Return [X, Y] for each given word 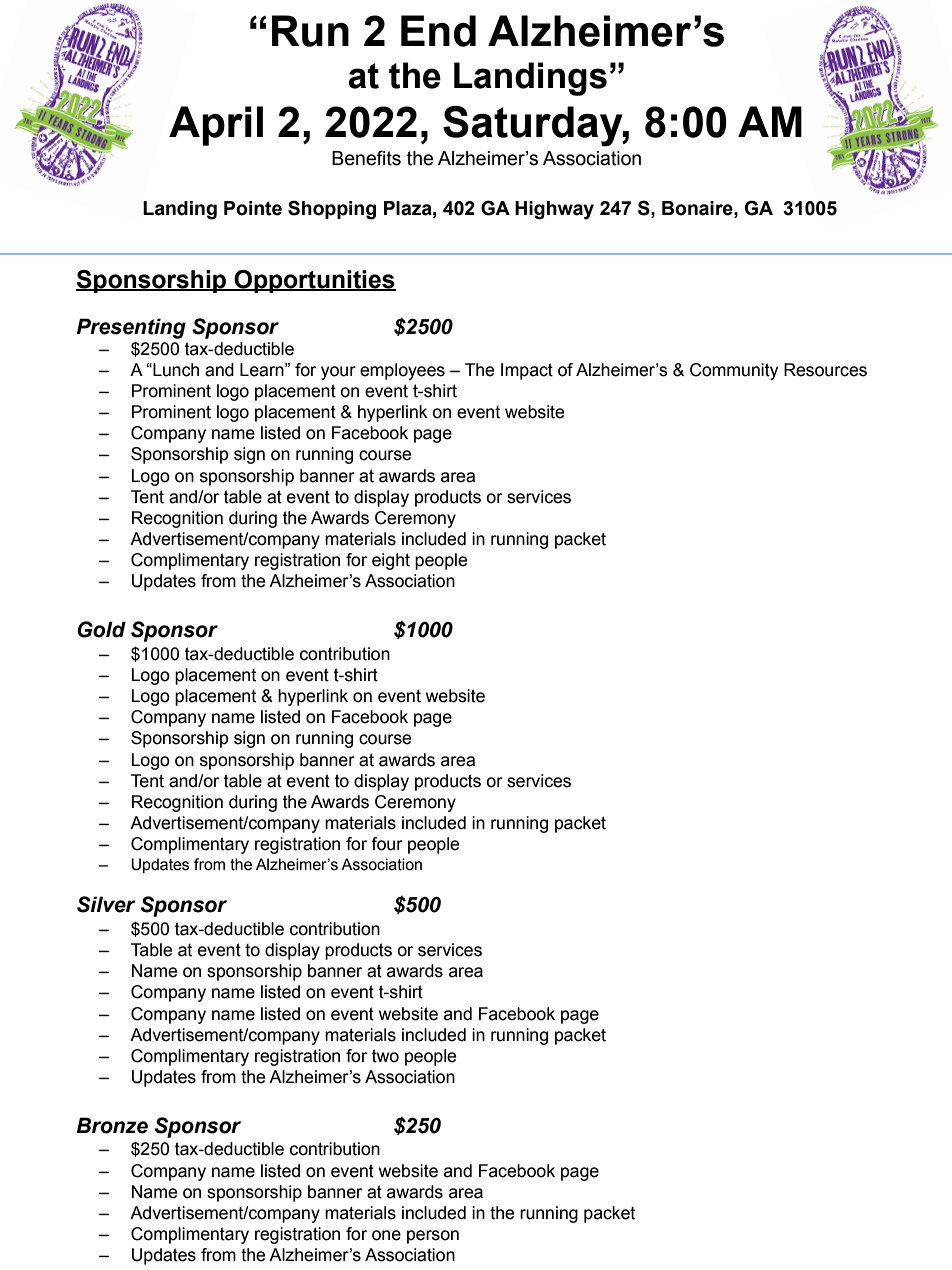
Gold [101, 629]
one [386, 1235]
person [433, 1237]
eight [391, 561]
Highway [554, 210]
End [438, 31]
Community [734, 371]
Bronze [112, 1125]
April [216, 126]
